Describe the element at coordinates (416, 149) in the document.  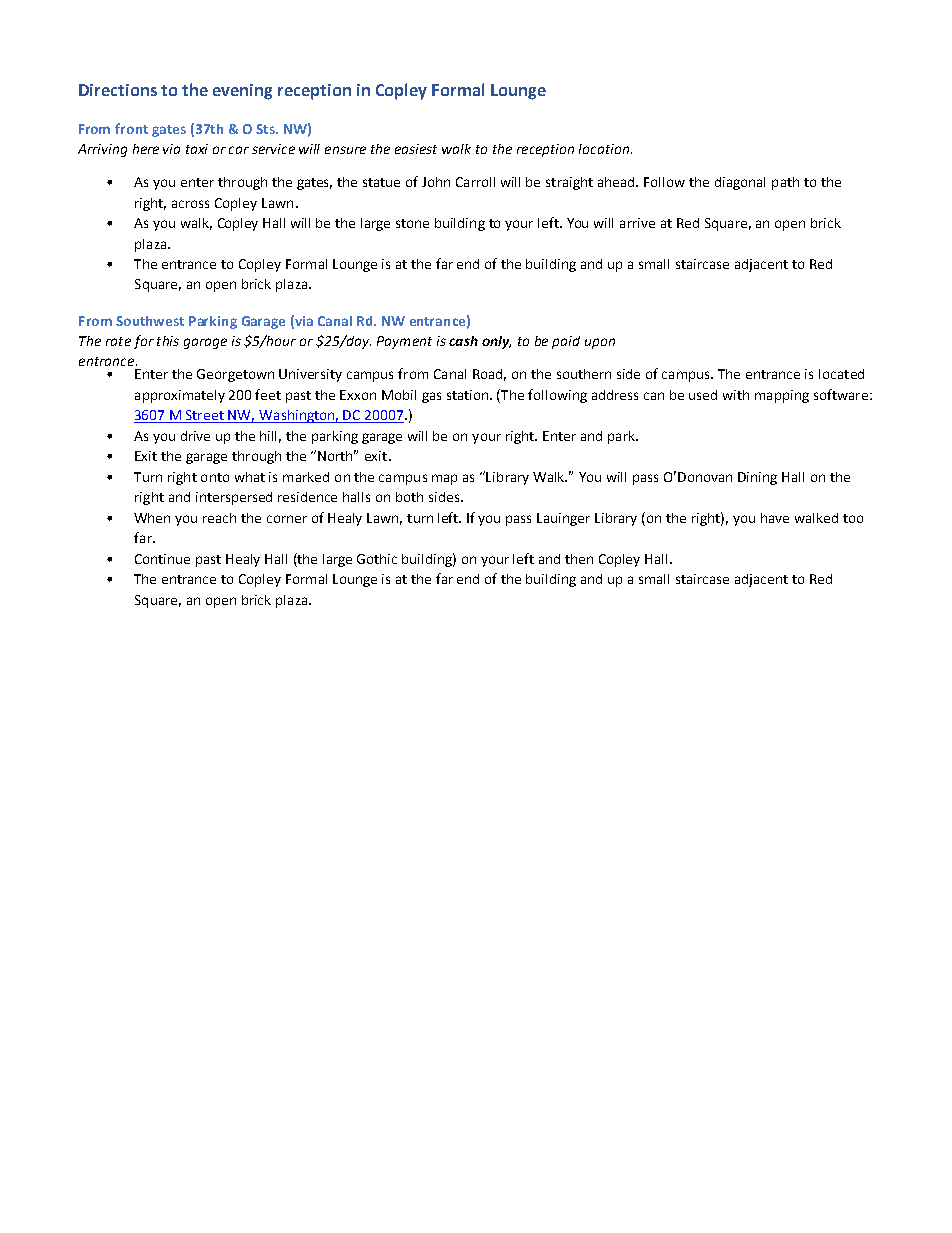
I see `easiest` at that location.
